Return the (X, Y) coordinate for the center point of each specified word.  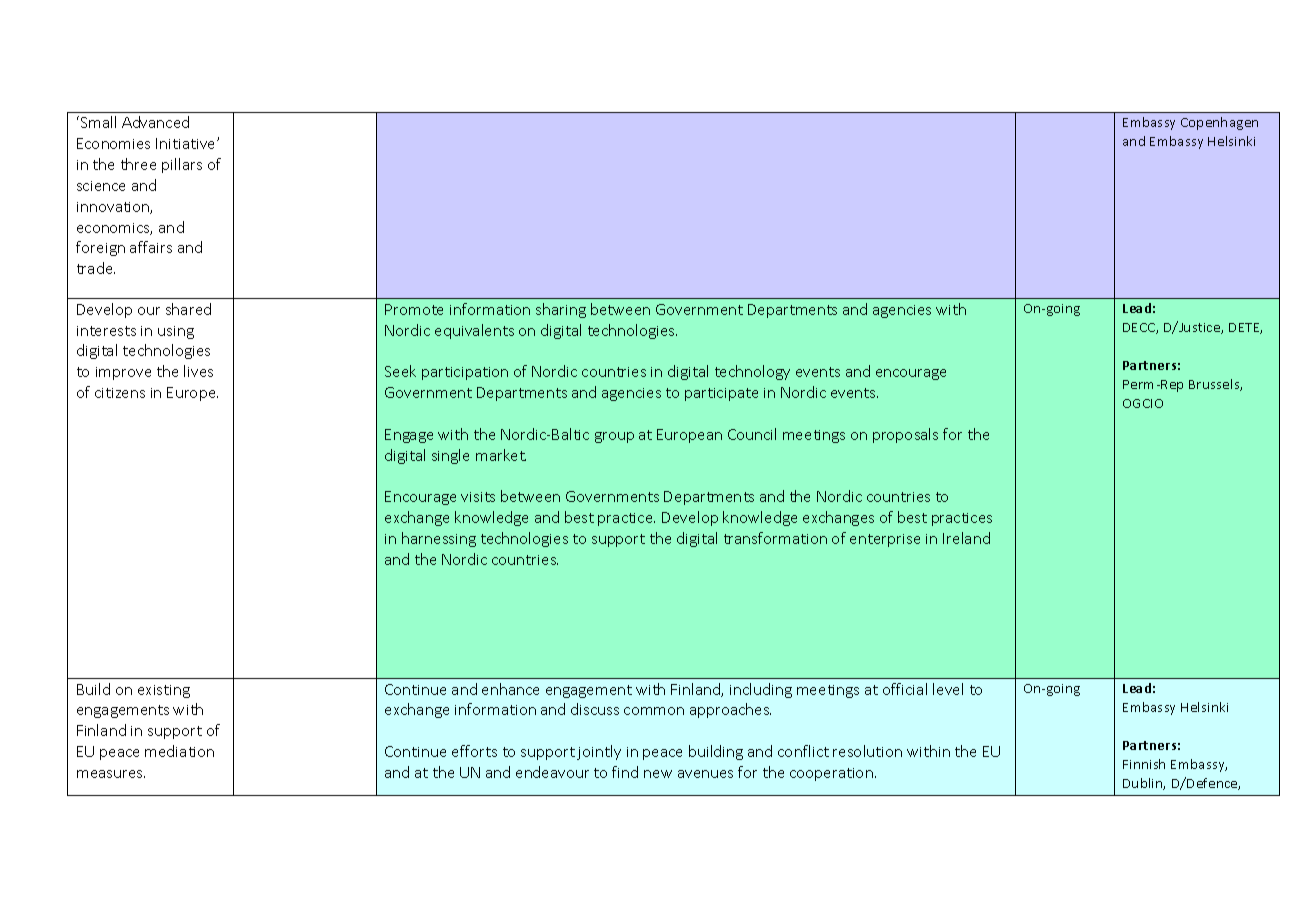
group (614, 437)
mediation (179, 751)
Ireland (966, 538)
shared (188, 309)
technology (752, 372)
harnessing (439, 539)
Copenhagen (1219, 123)
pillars (182, 165)
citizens (120, 393)
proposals (905, 435)
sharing (561, 310)
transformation (775, 538)
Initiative (187, 143)
